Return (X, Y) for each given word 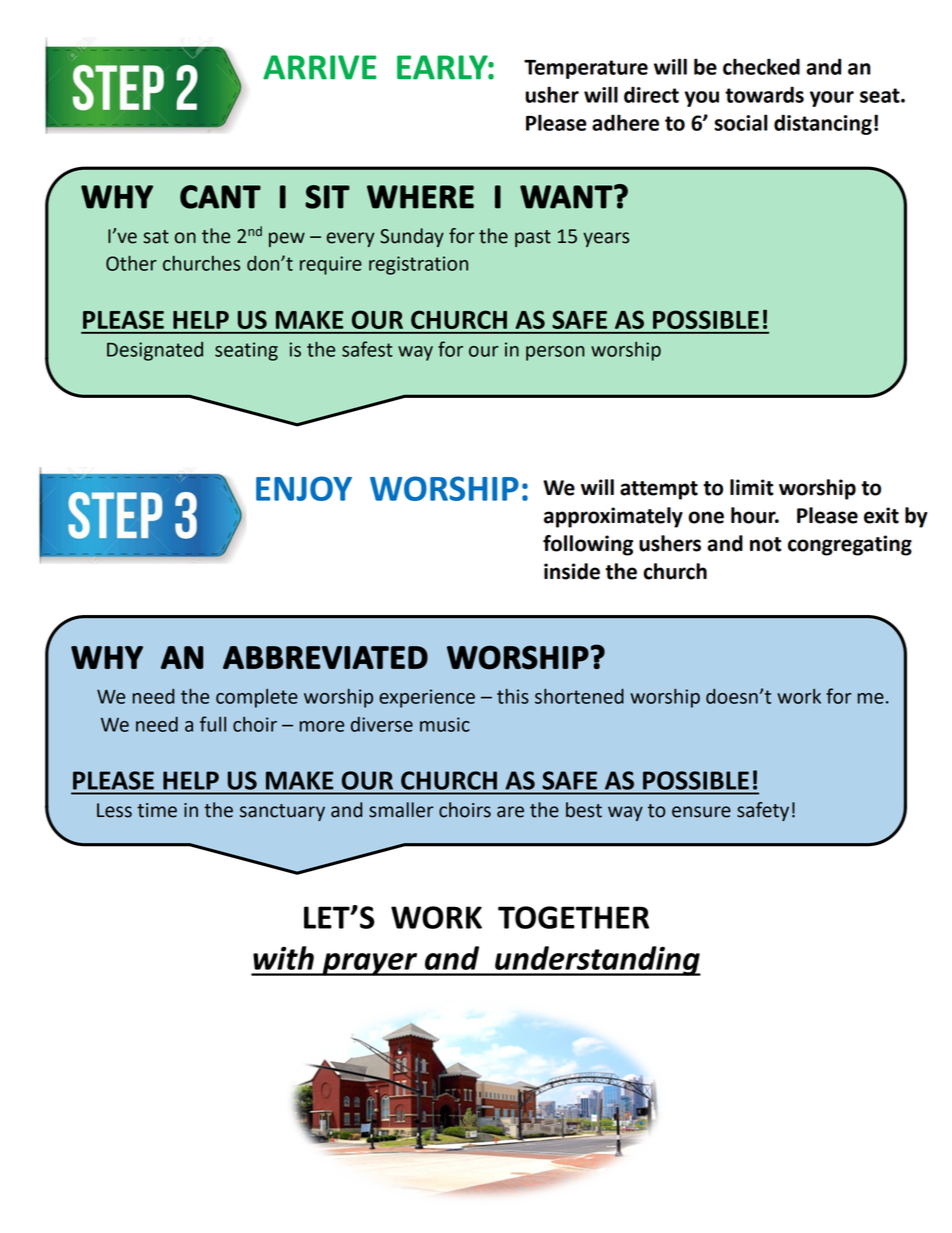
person (555, 353)
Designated (155, 351)
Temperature (586, 69)
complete (257, 698)
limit (752, 487)
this (513, 696)
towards (764, 94)
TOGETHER (573, 917)
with (283, 958)
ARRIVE (320, 67)
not (766, 544)
